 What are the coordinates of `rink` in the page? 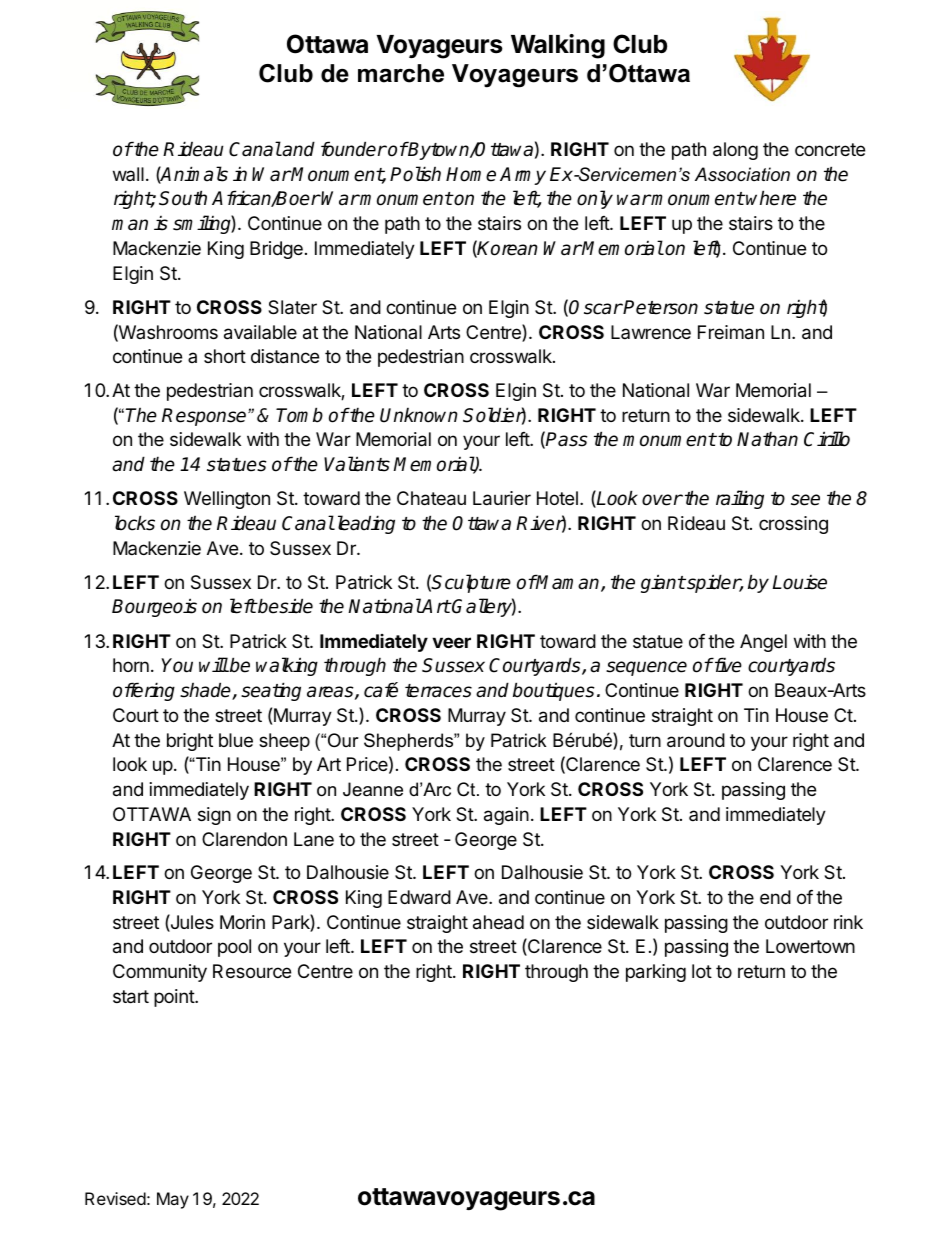 It's located at (848, 922).
